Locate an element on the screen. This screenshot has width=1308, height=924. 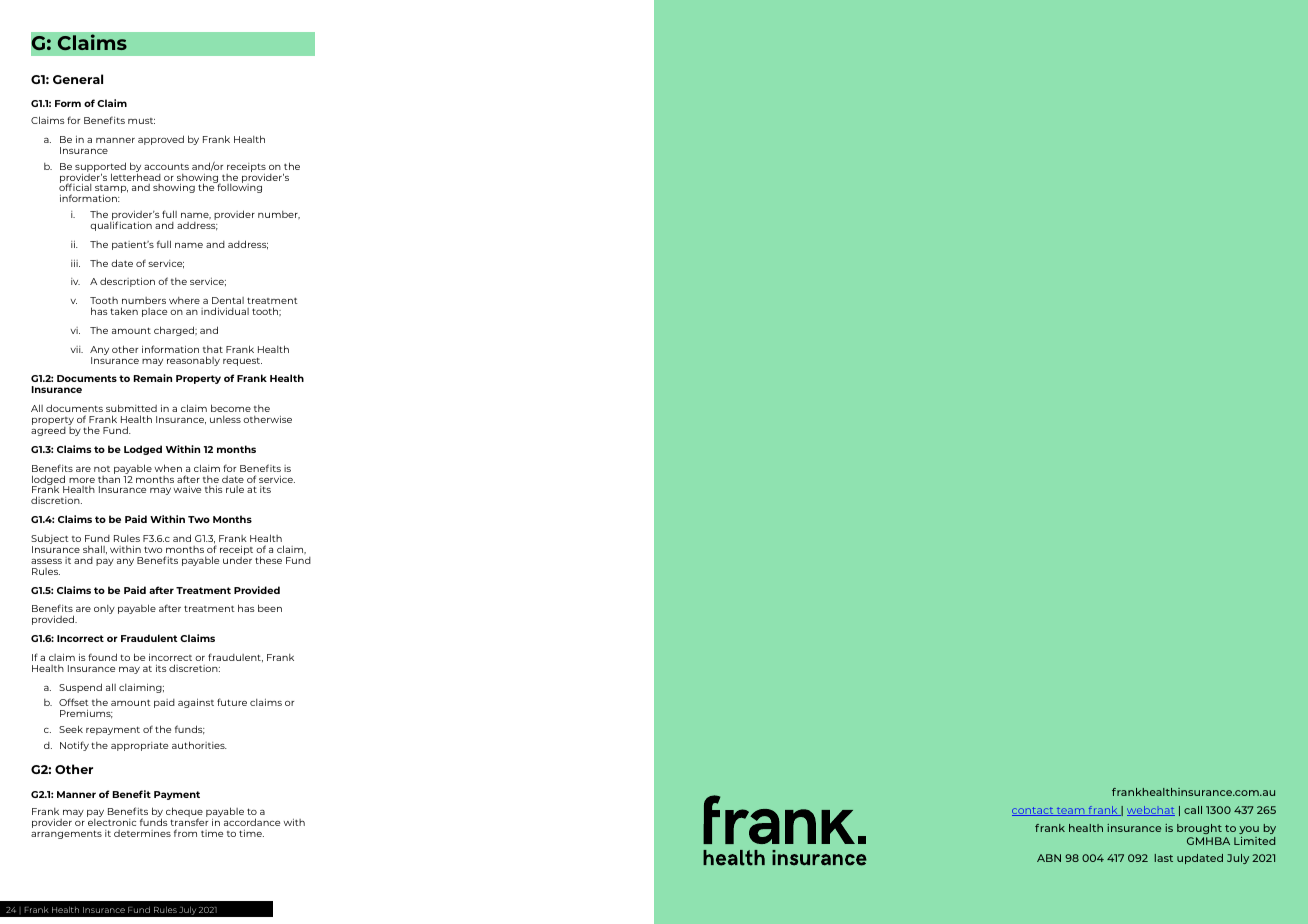
accounts is located at coordinates (166, 166).
